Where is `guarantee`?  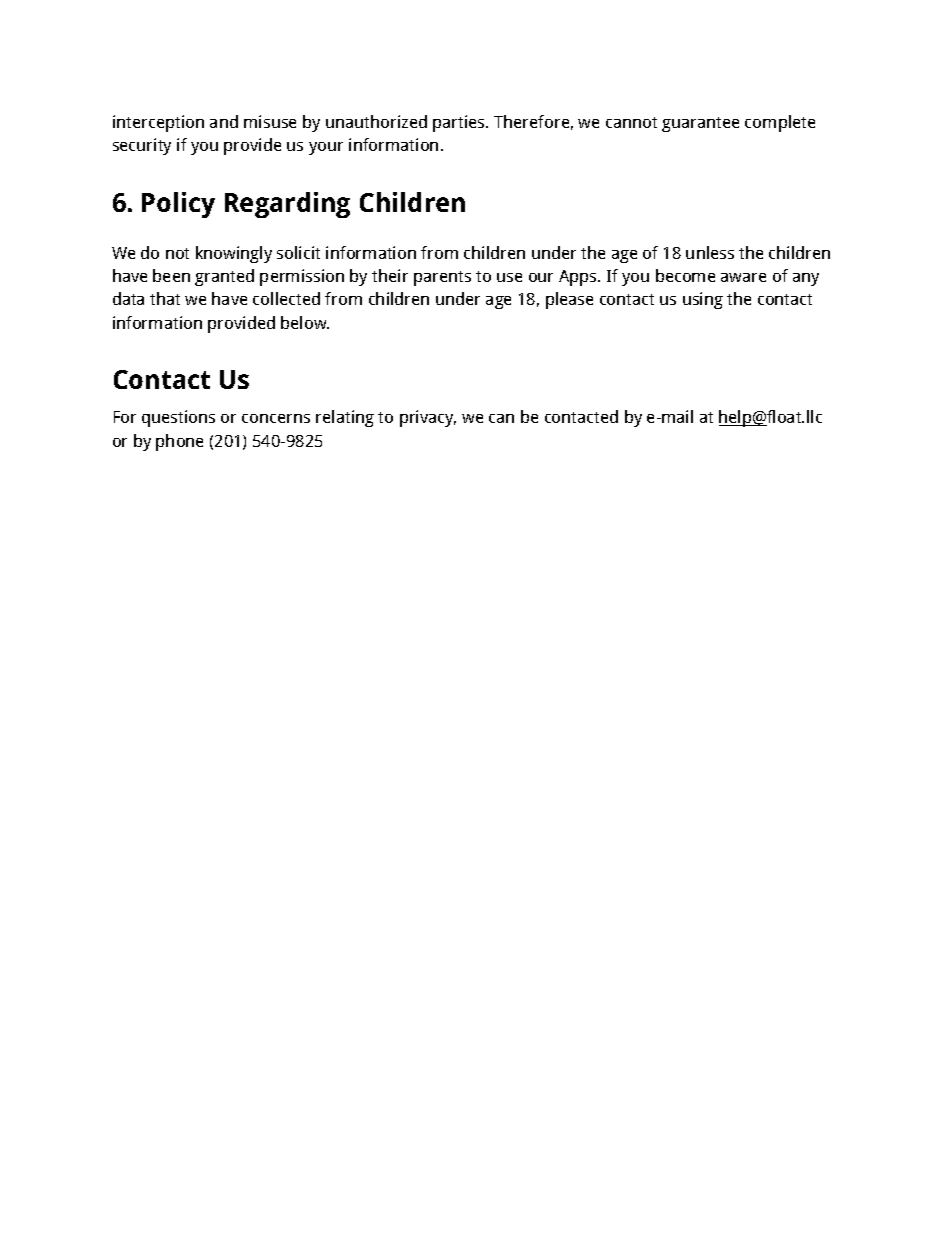
guarantee is located at coordinates (700, 124).
